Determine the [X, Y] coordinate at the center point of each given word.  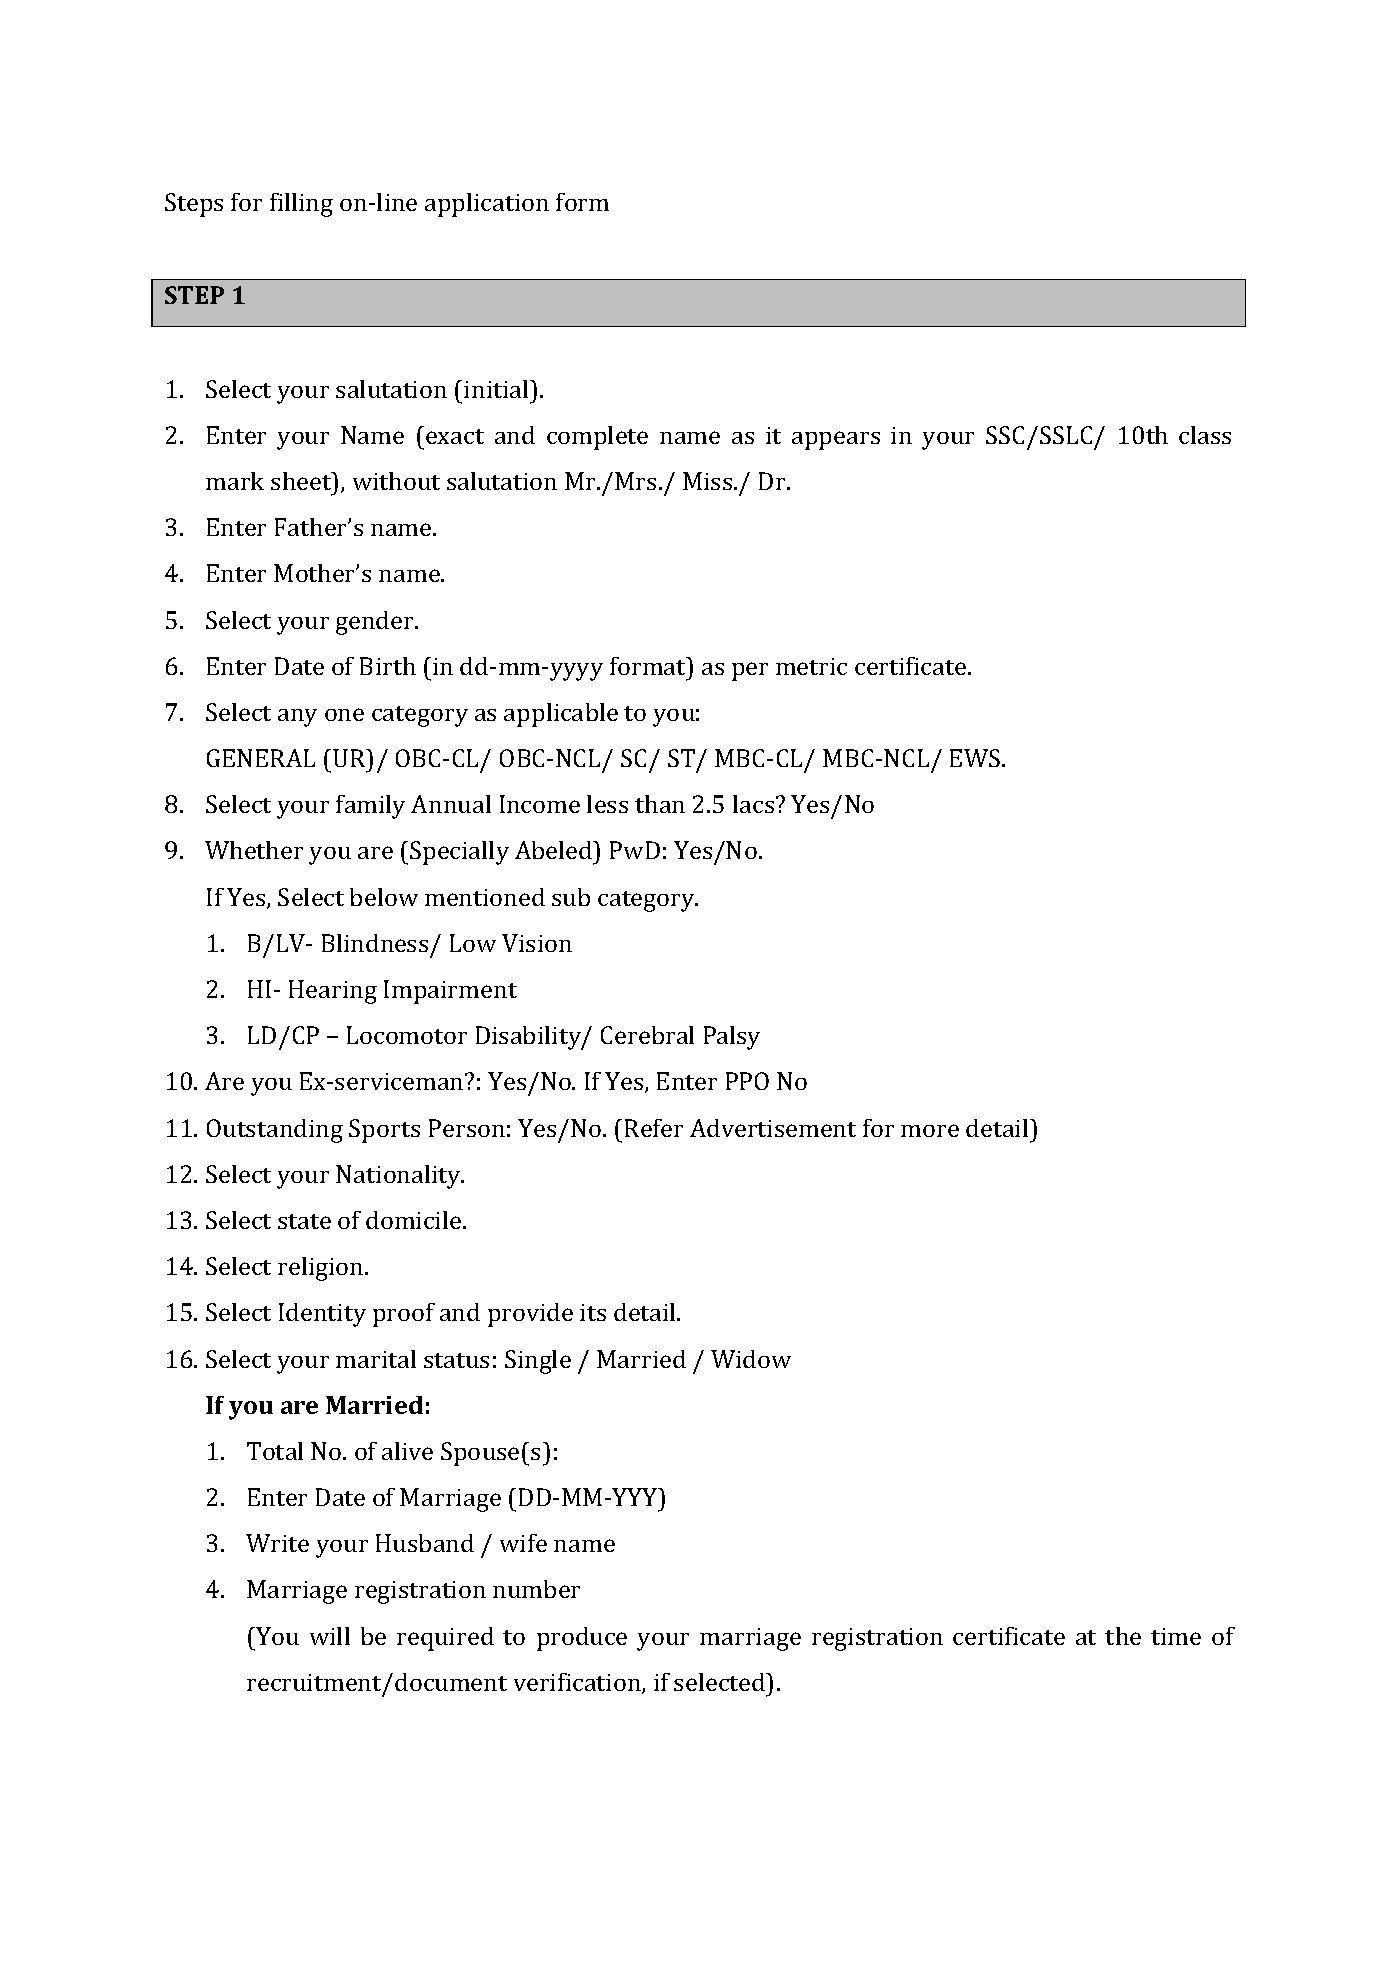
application [487, 205]
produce [582, 1639]
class [1205, 435]
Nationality [399, 1177]
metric [811, 666]
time [1176, 1636]
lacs [755, 804]
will [330, 1636]
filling [301, 205]
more [930, 1130]
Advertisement [773, 1128]
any [297, 718]
